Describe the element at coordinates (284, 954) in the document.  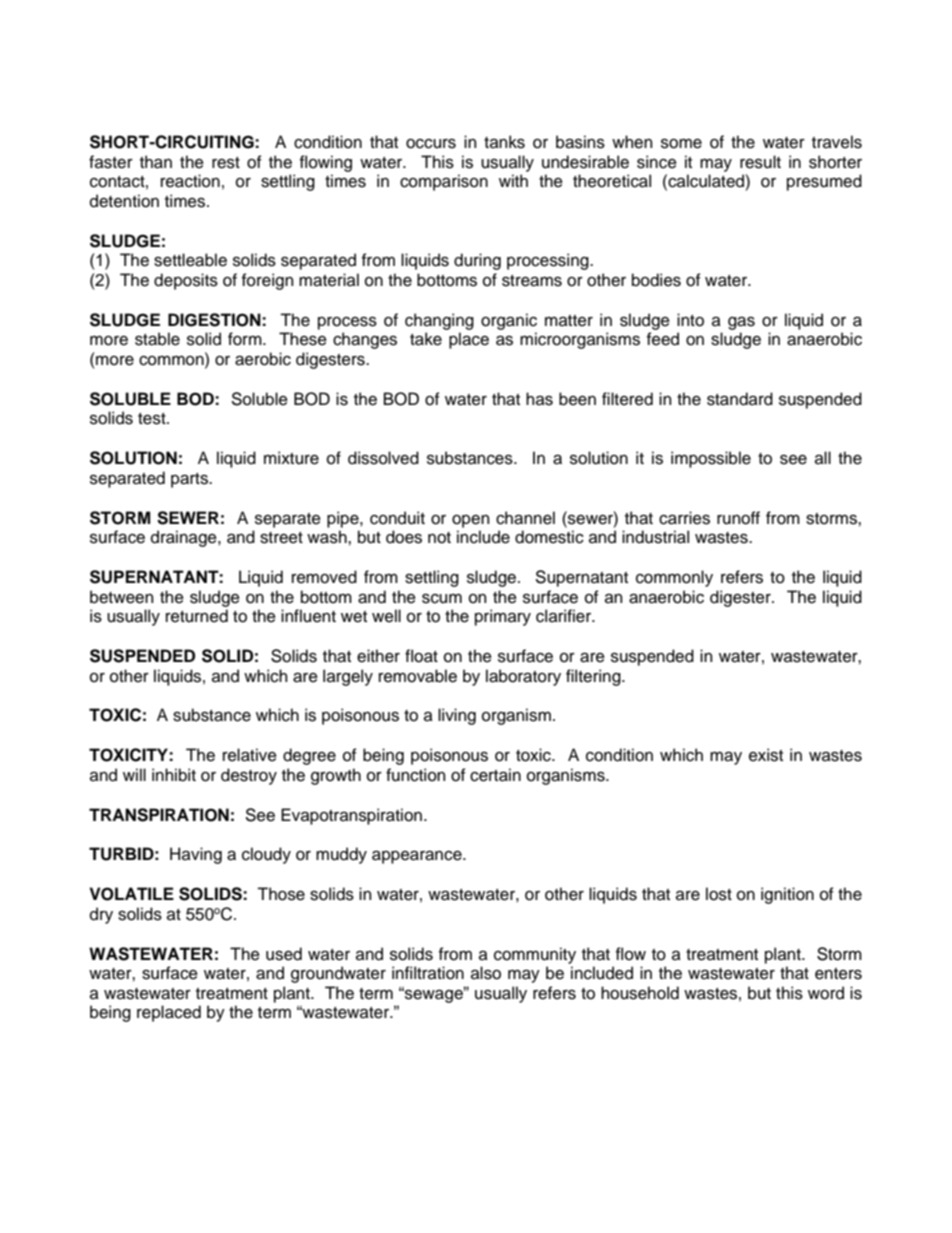
I see `used` at that location.
